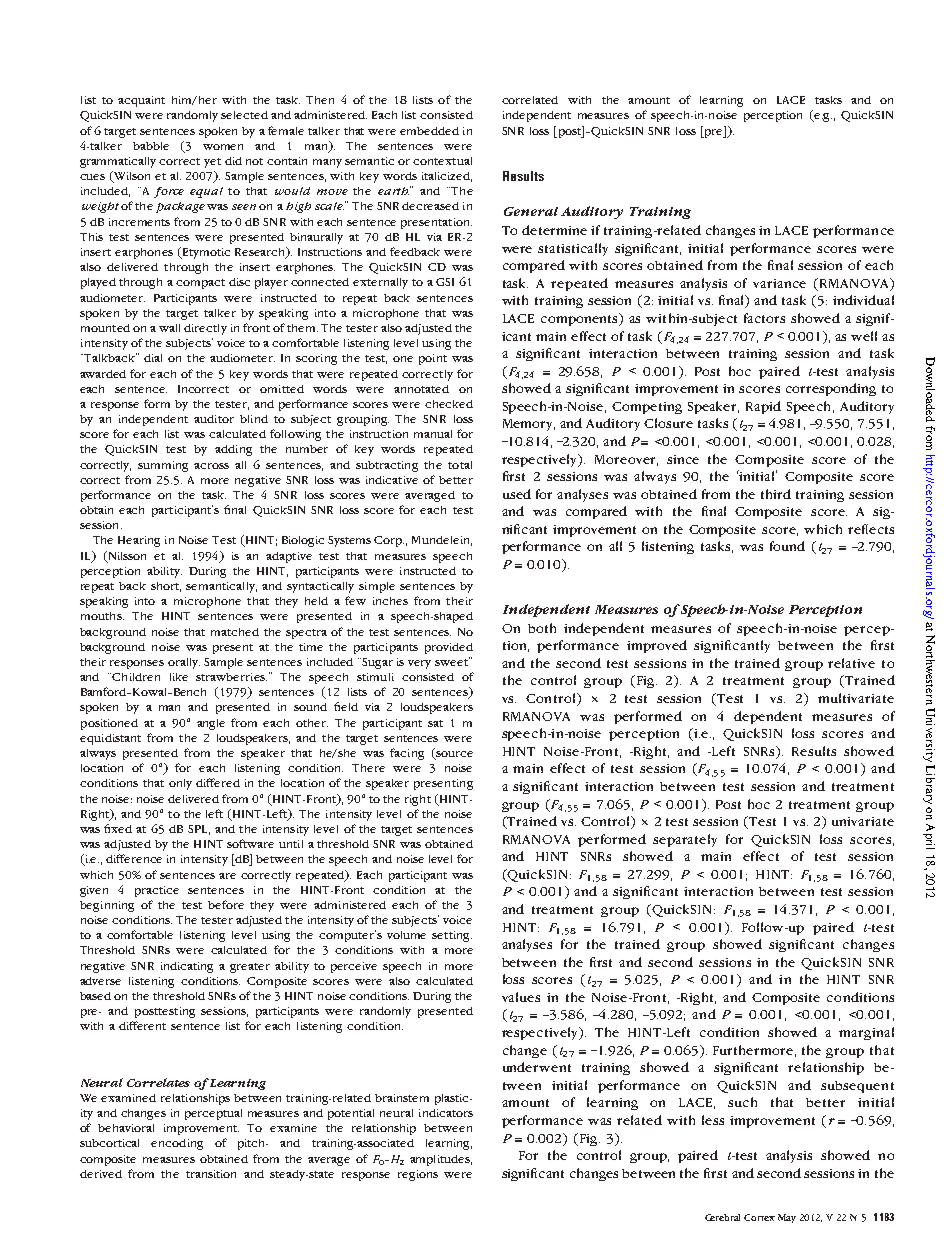 Image resolution: width=952 pixels, height=1256 pixels. I want to click on encoding, so click(177, 1144).
